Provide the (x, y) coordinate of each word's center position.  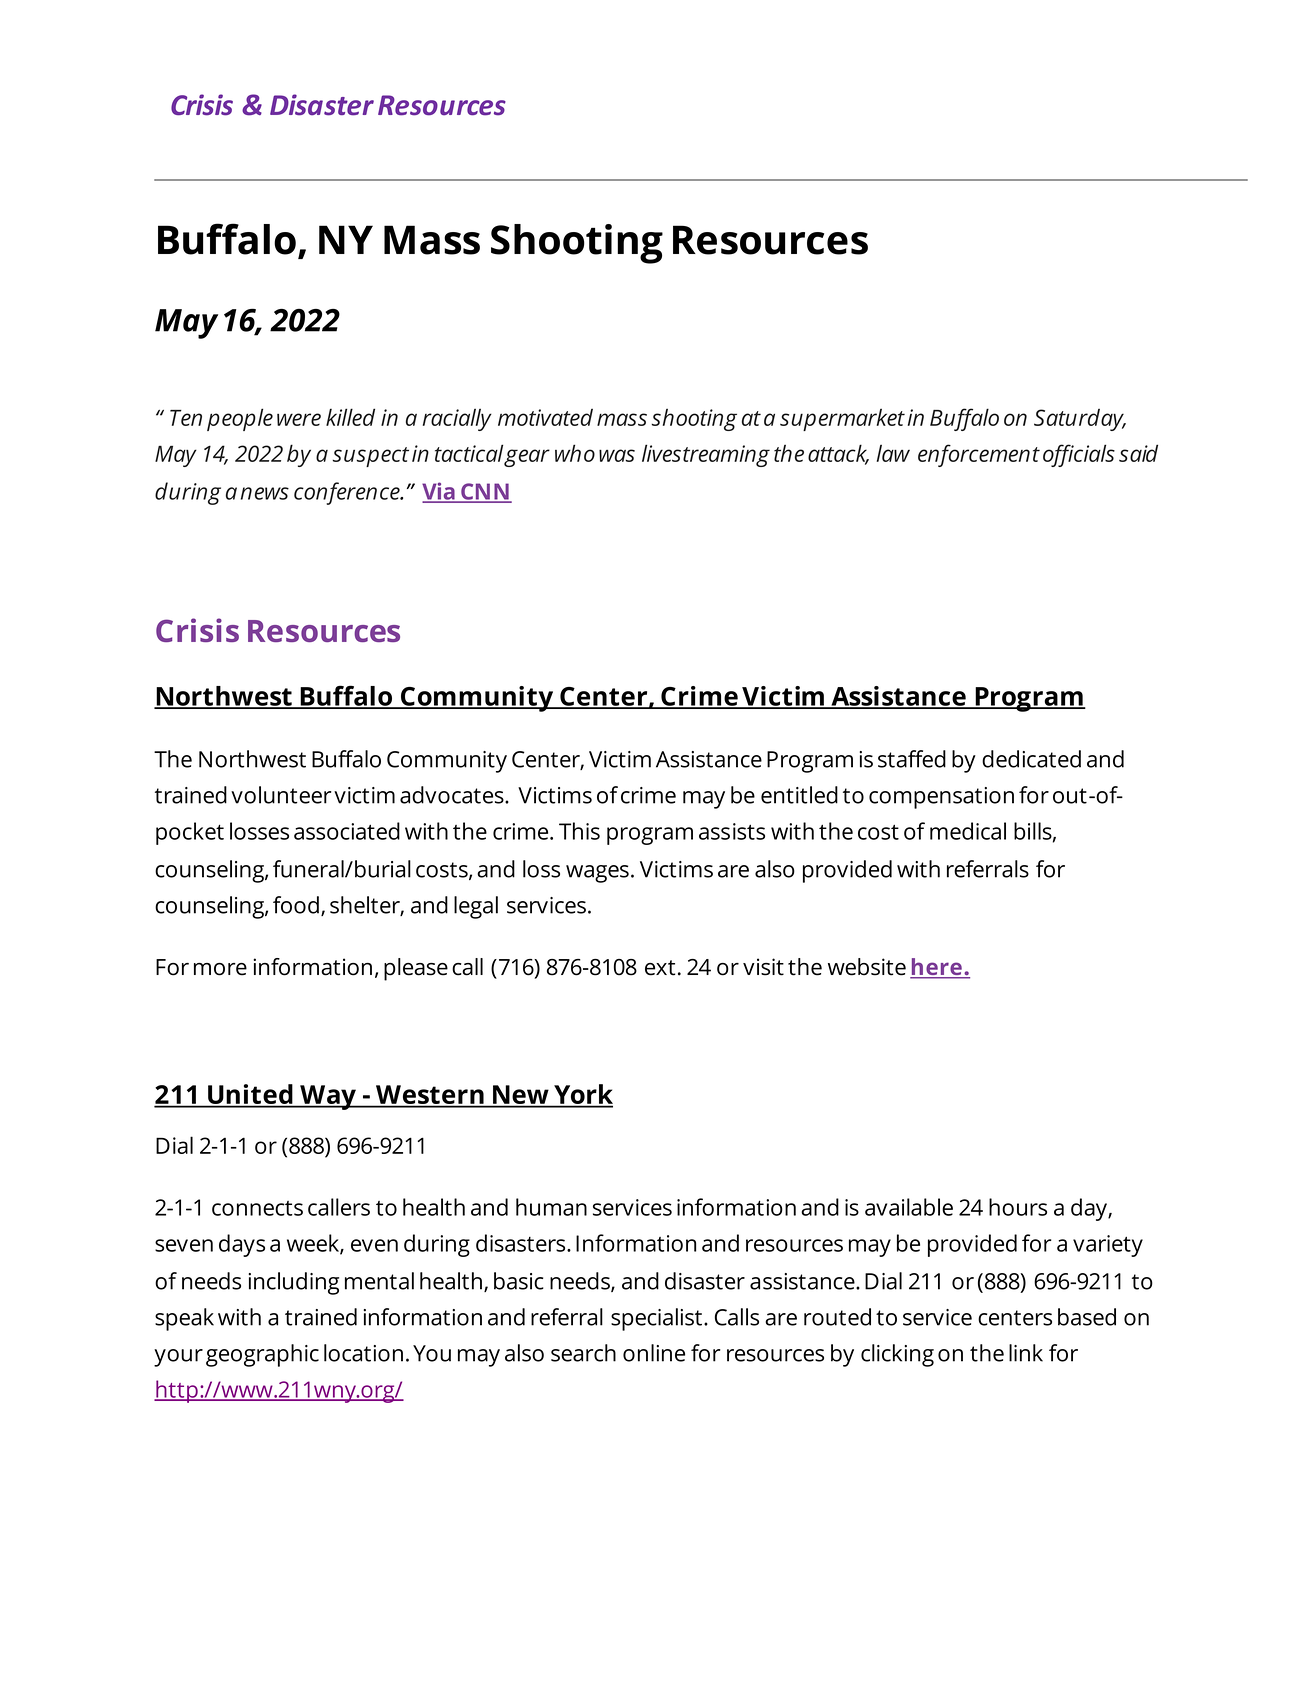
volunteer (281, 795)
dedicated (1031, 759)
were (299, 419)
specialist (658, 1319)
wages (597, 874)
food (296, 905)
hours (1018, 1207)
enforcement (979, 455)
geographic (262, 1355)
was (617, 455)
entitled (799, 795)
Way (328, 1097)
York (582, 1095)
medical (968, 831)
